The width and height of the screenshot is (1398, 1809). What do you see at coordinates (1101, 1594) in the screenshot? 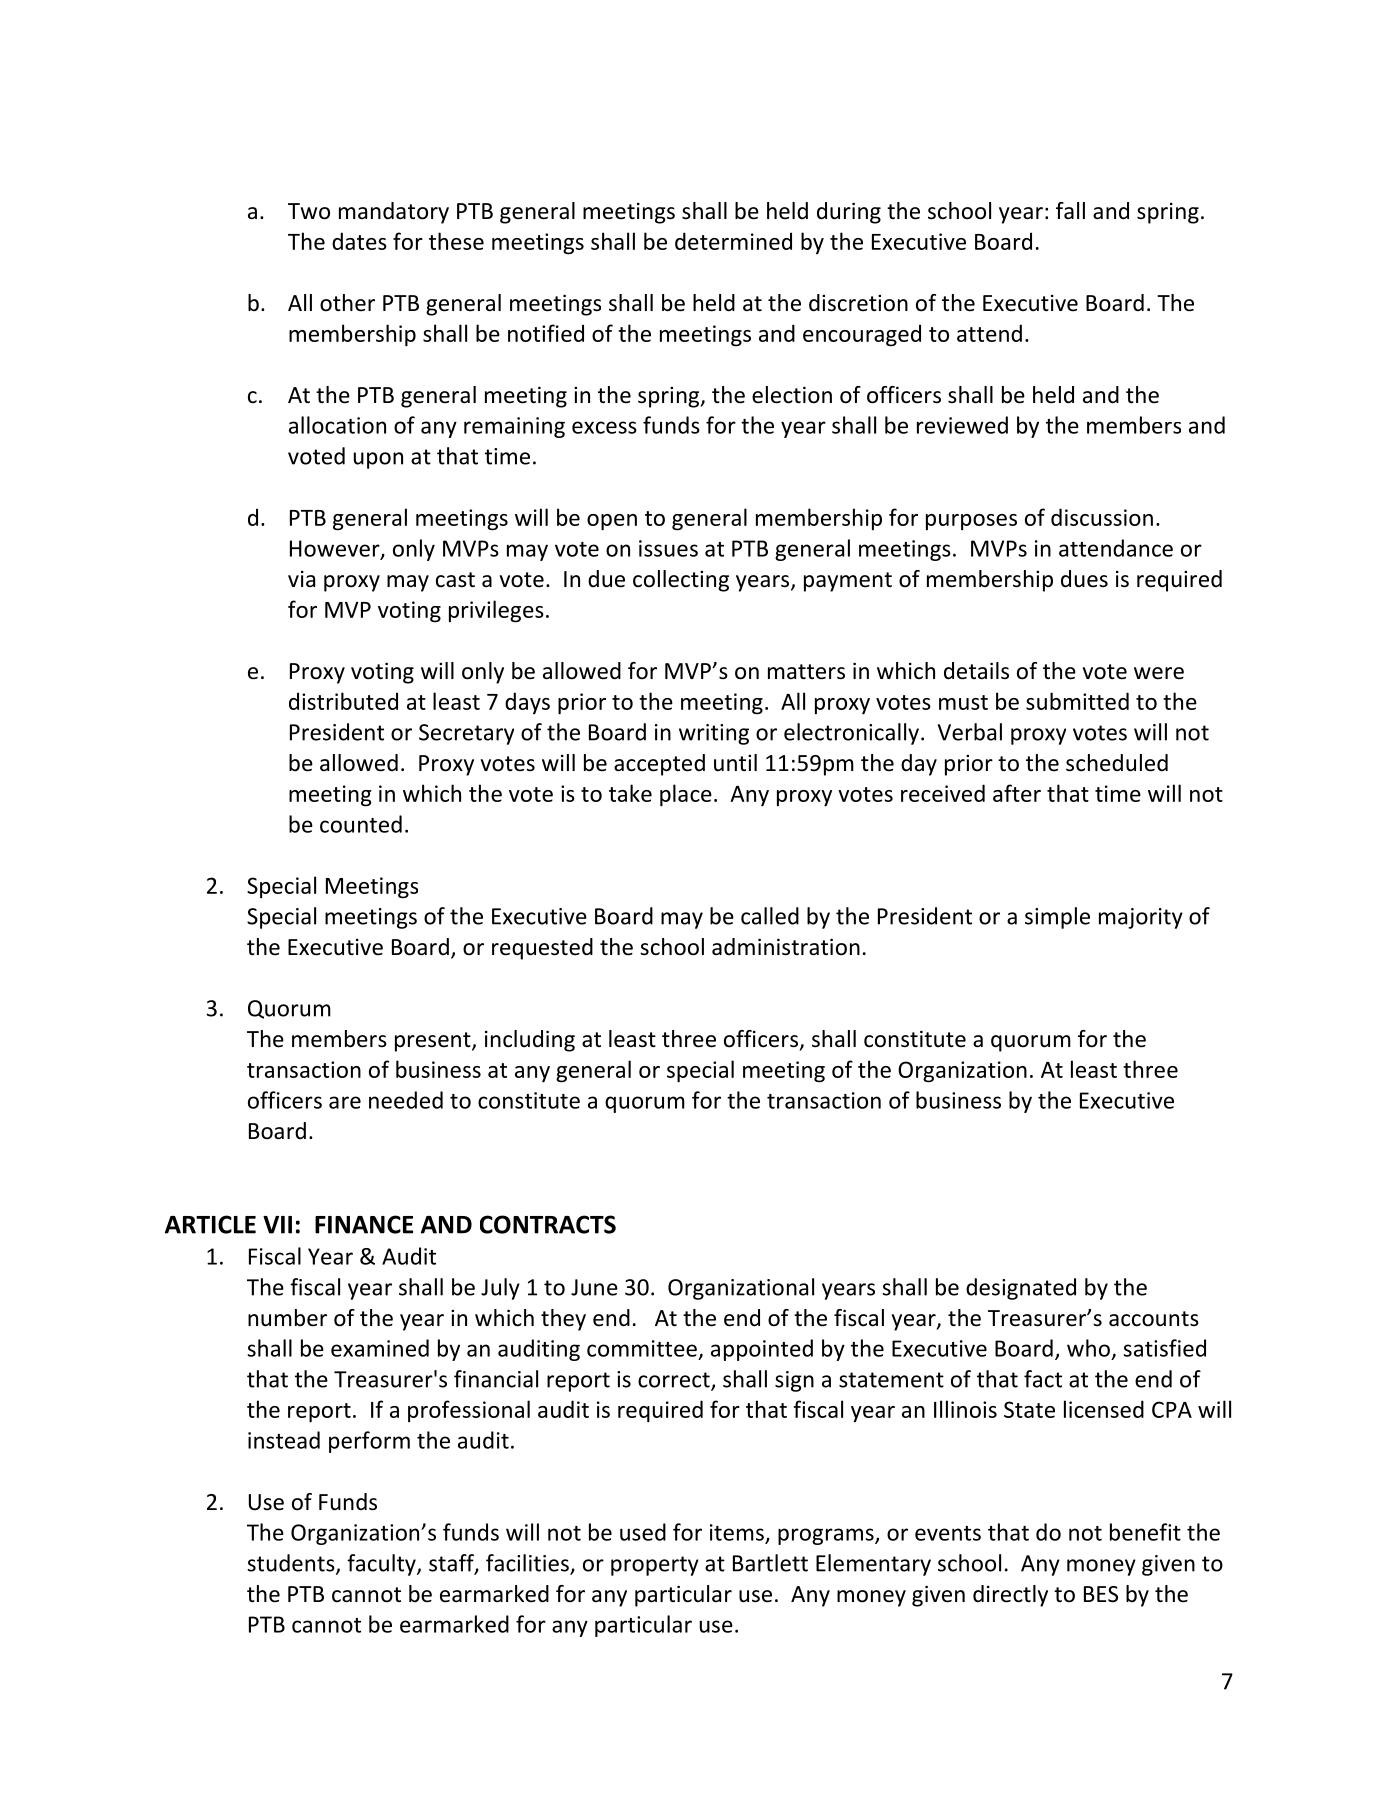
I see `BES` at bounding box center [1101, 1594].
